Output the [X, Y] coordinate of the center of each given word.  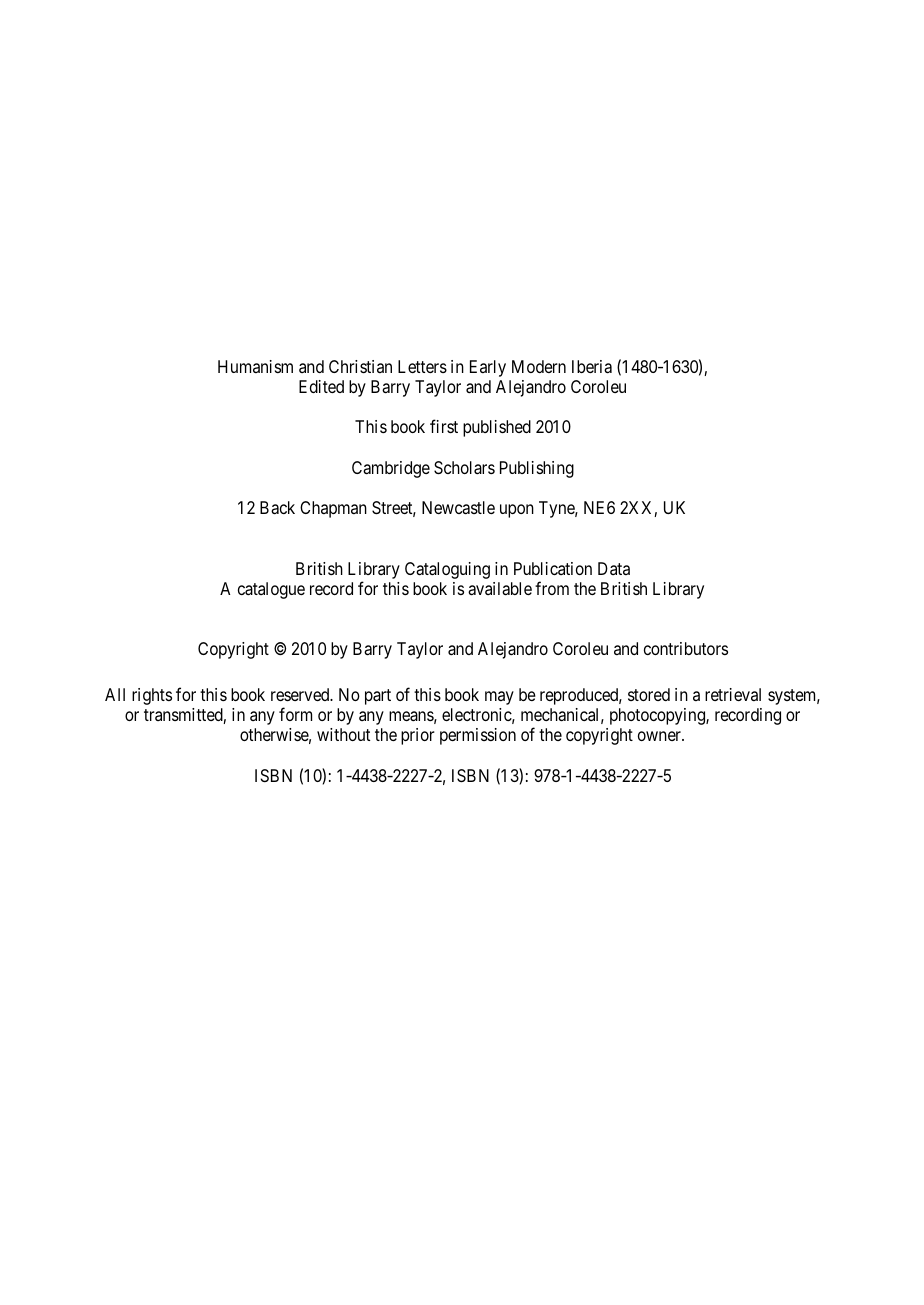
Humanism [255, 366]
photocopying [658, 716]
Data [614, 568]
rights [152, 696]
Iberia [592, 367]
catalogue [271, 590]
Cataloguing [447, 570]
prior [418, 736]
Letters [422, 366]
